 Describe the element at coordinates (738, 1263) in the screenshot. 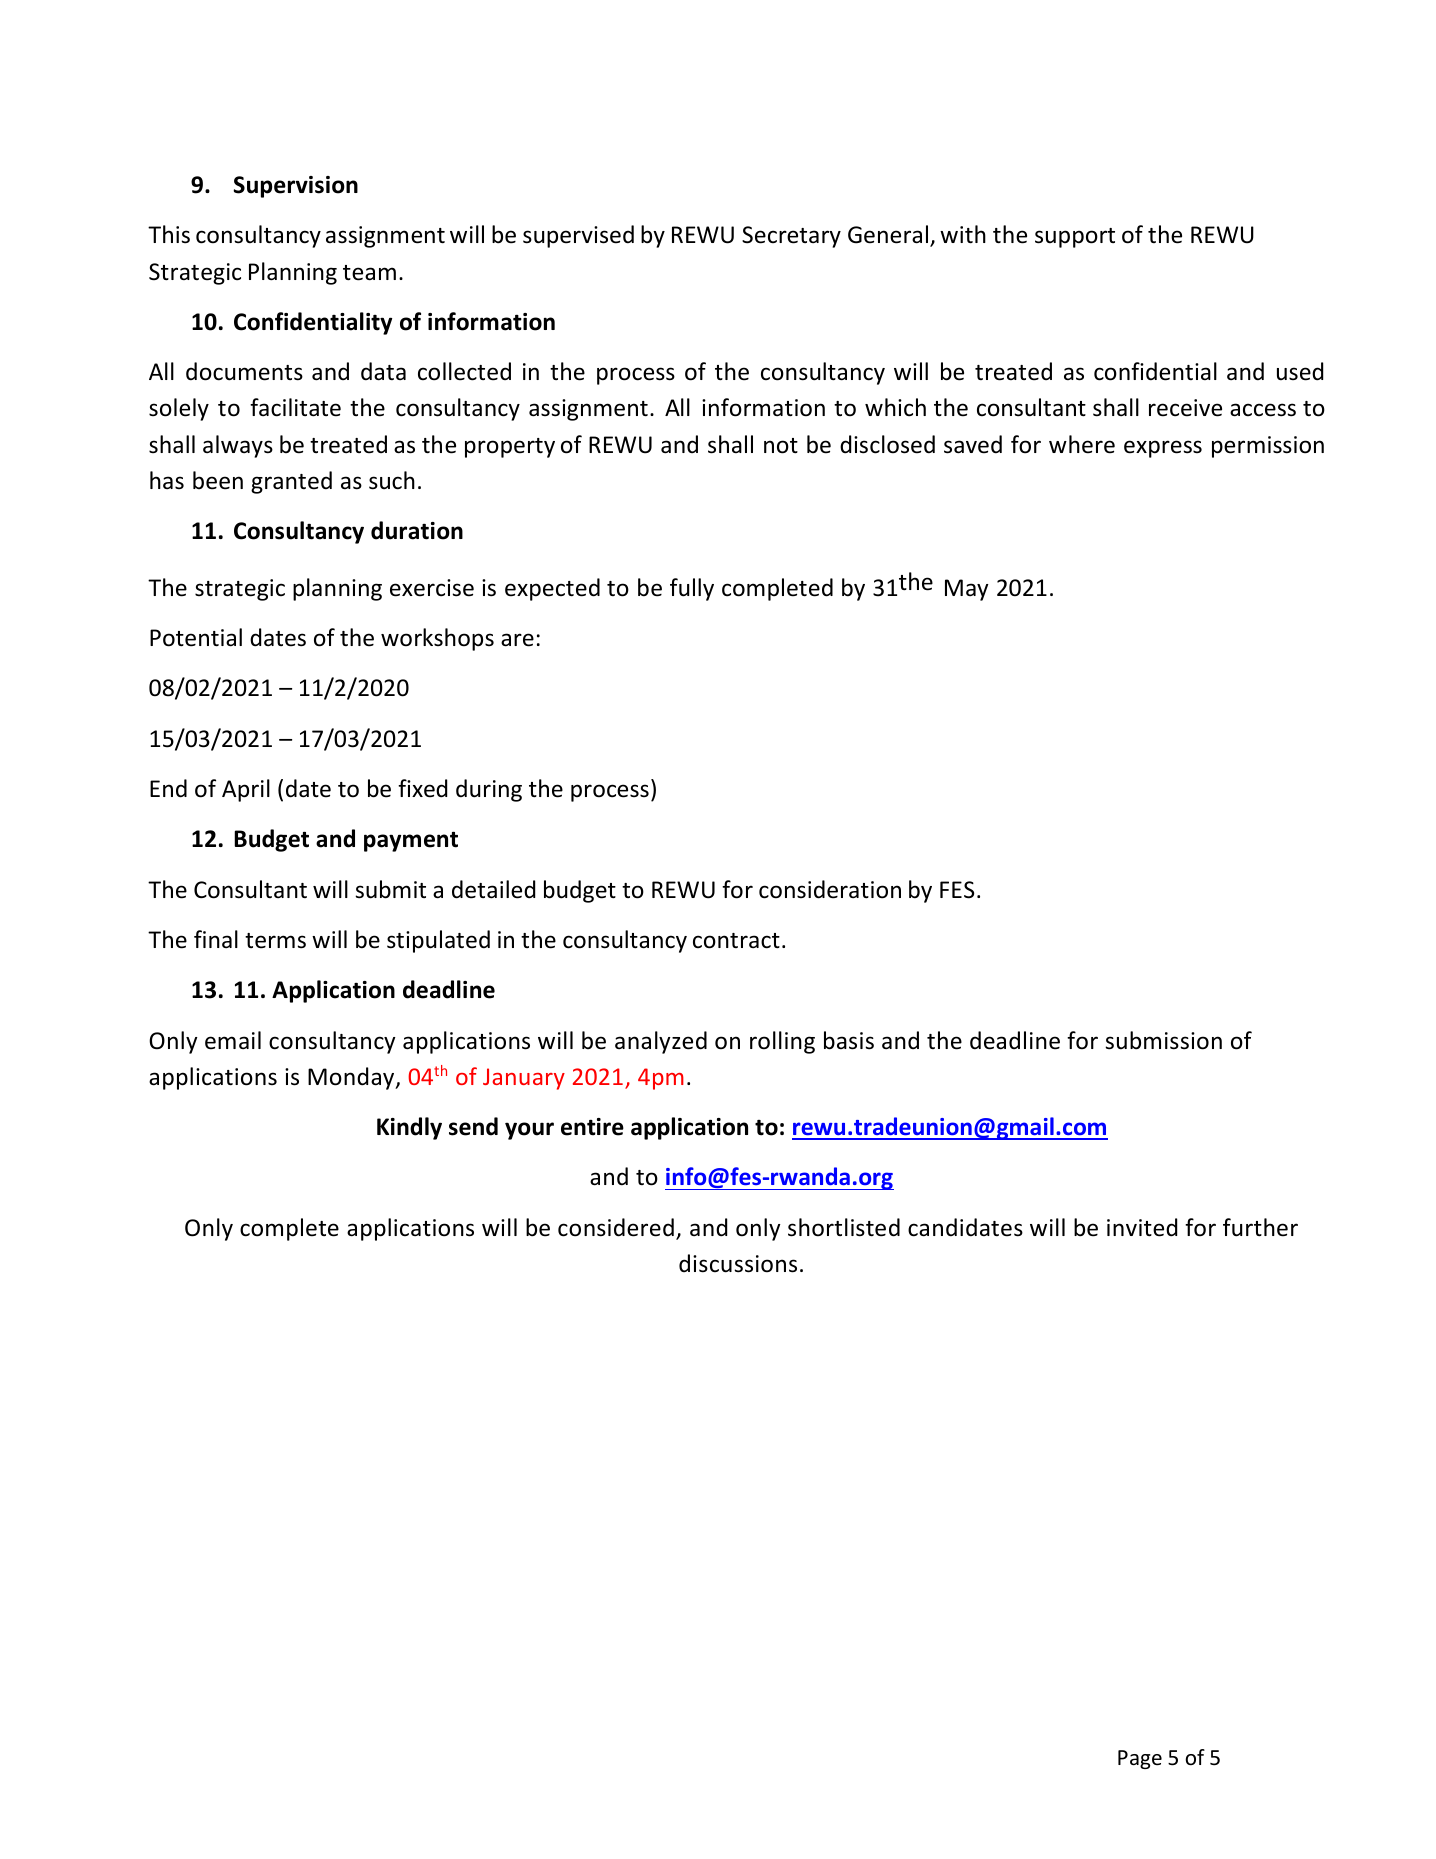

I see `discussions` at that location.
